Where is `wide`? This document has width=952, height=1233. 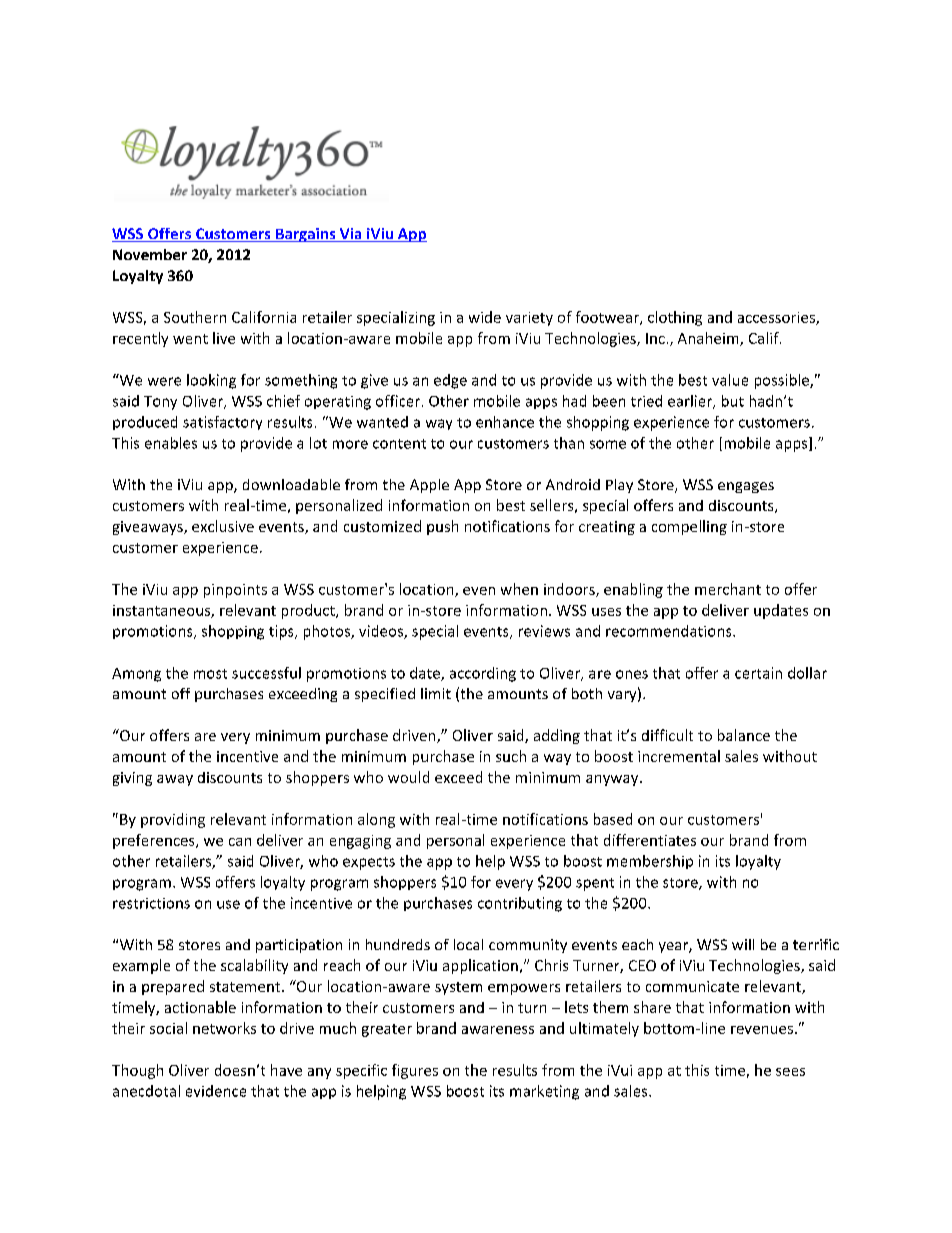 wide is located at coordinates (485, 317).
